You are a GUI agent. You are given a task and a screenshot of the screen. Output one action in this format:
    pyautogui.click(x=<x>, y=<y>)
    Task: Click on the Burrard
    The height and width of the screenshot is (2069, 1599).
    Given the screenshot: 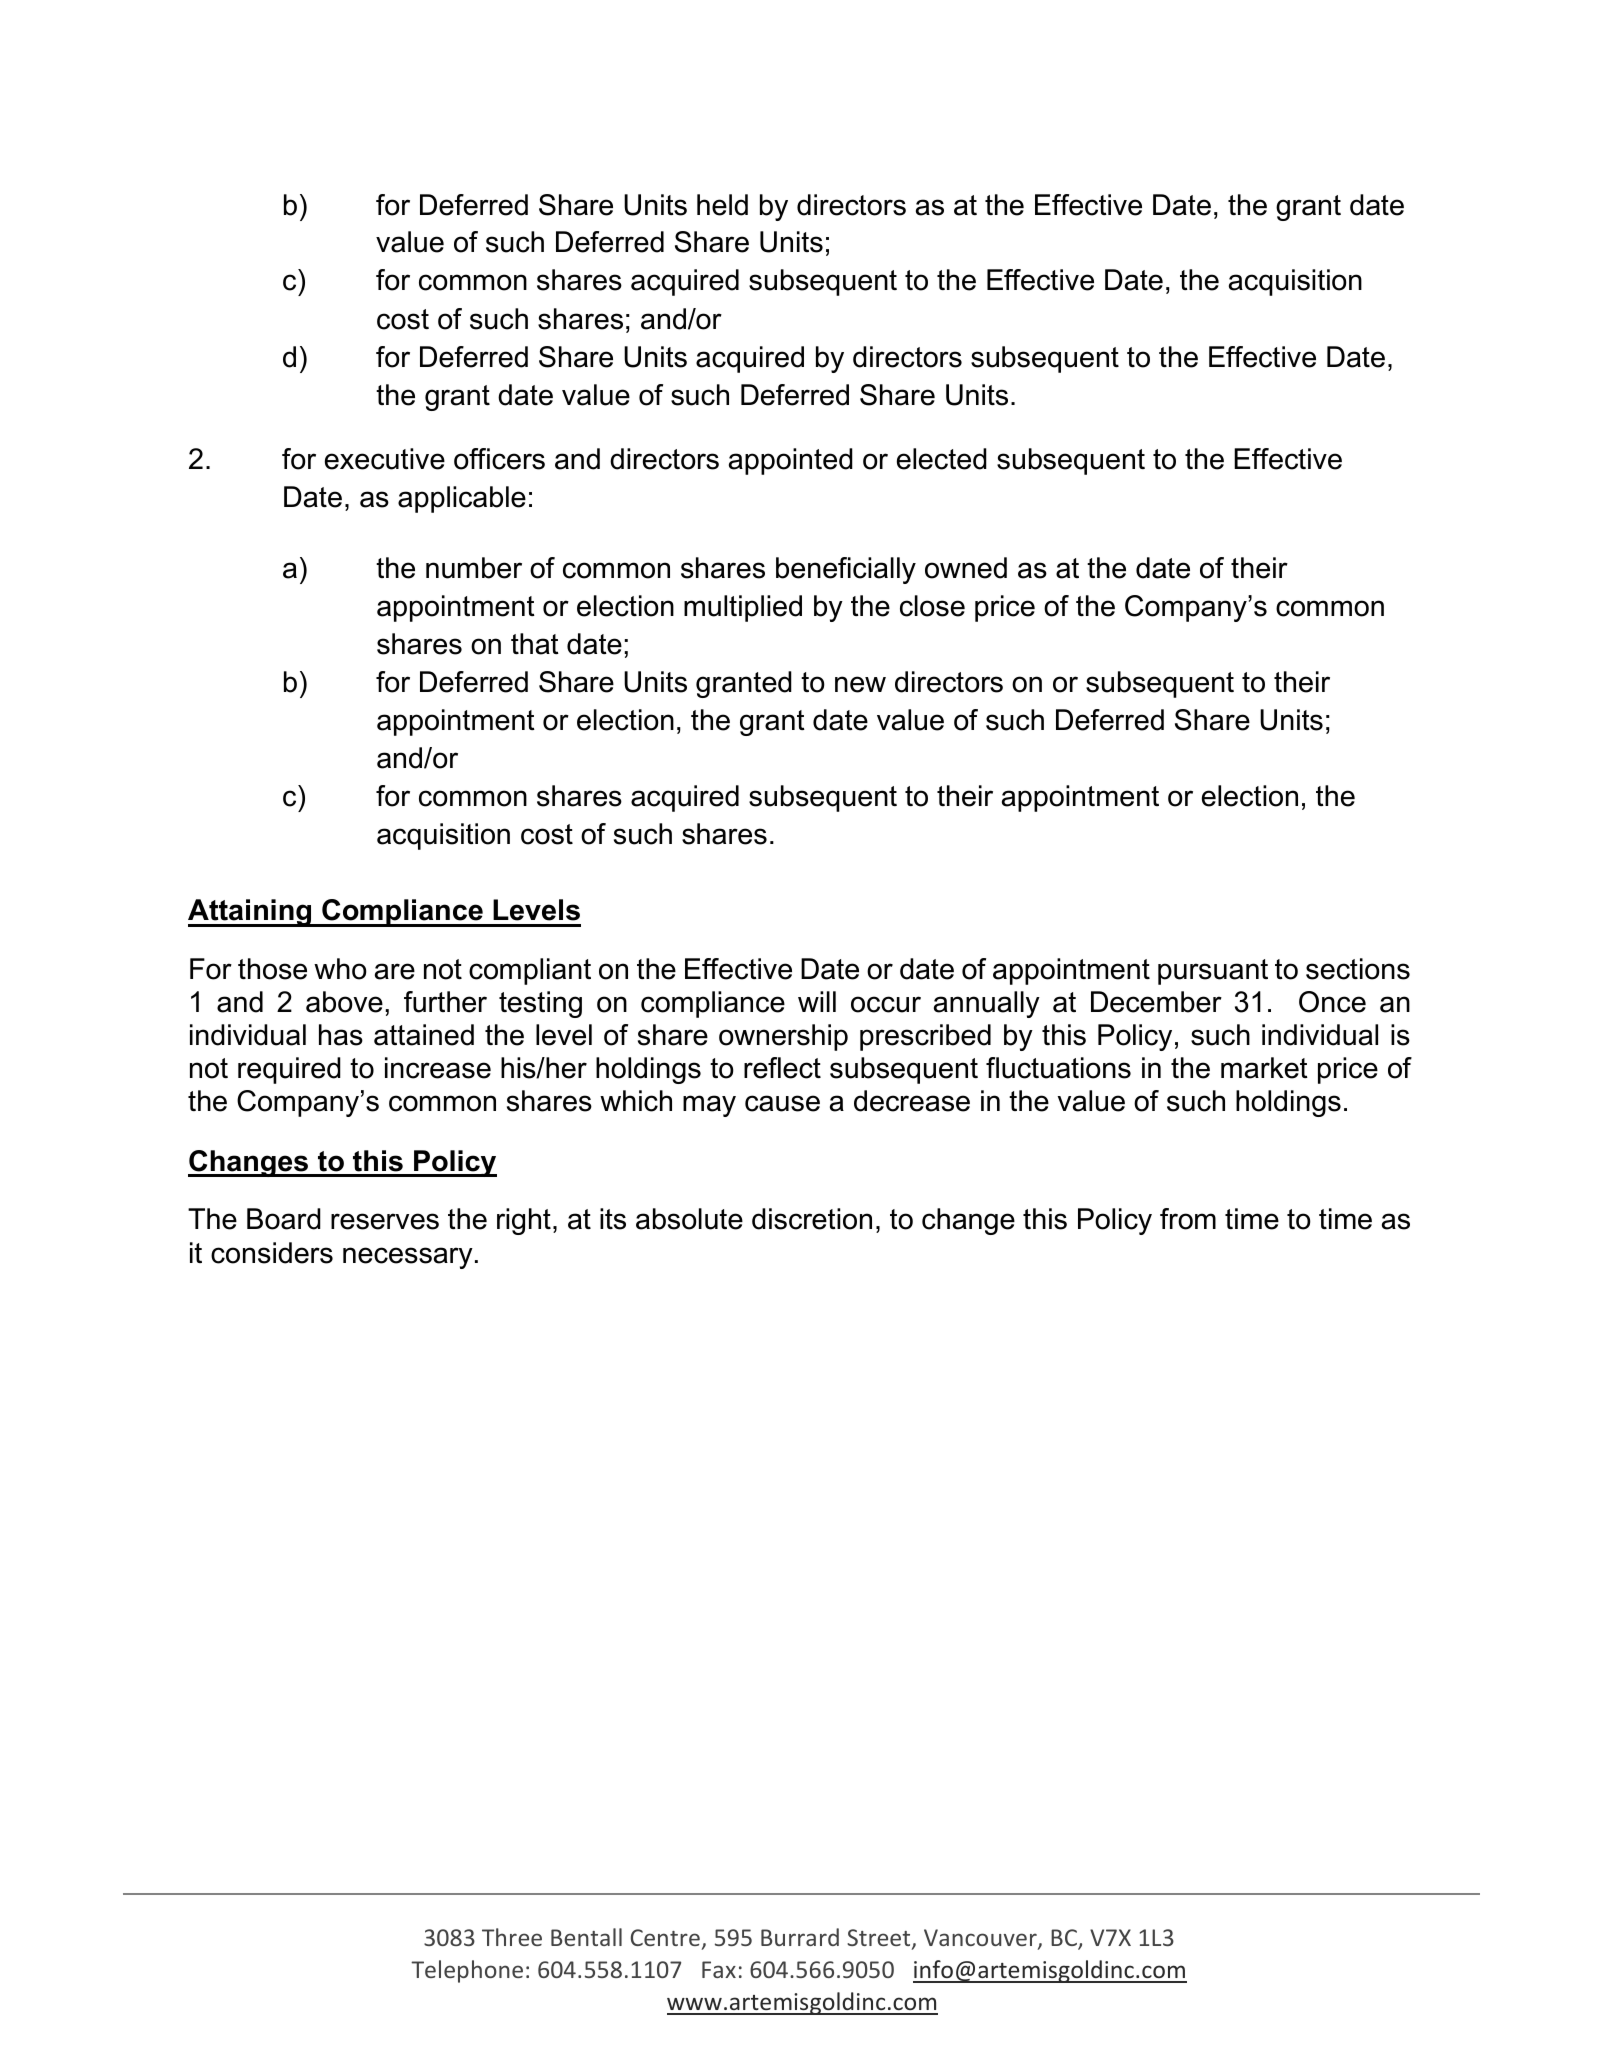 What is the action you would take?
    pyautogui.click(x=800, y=1937)
